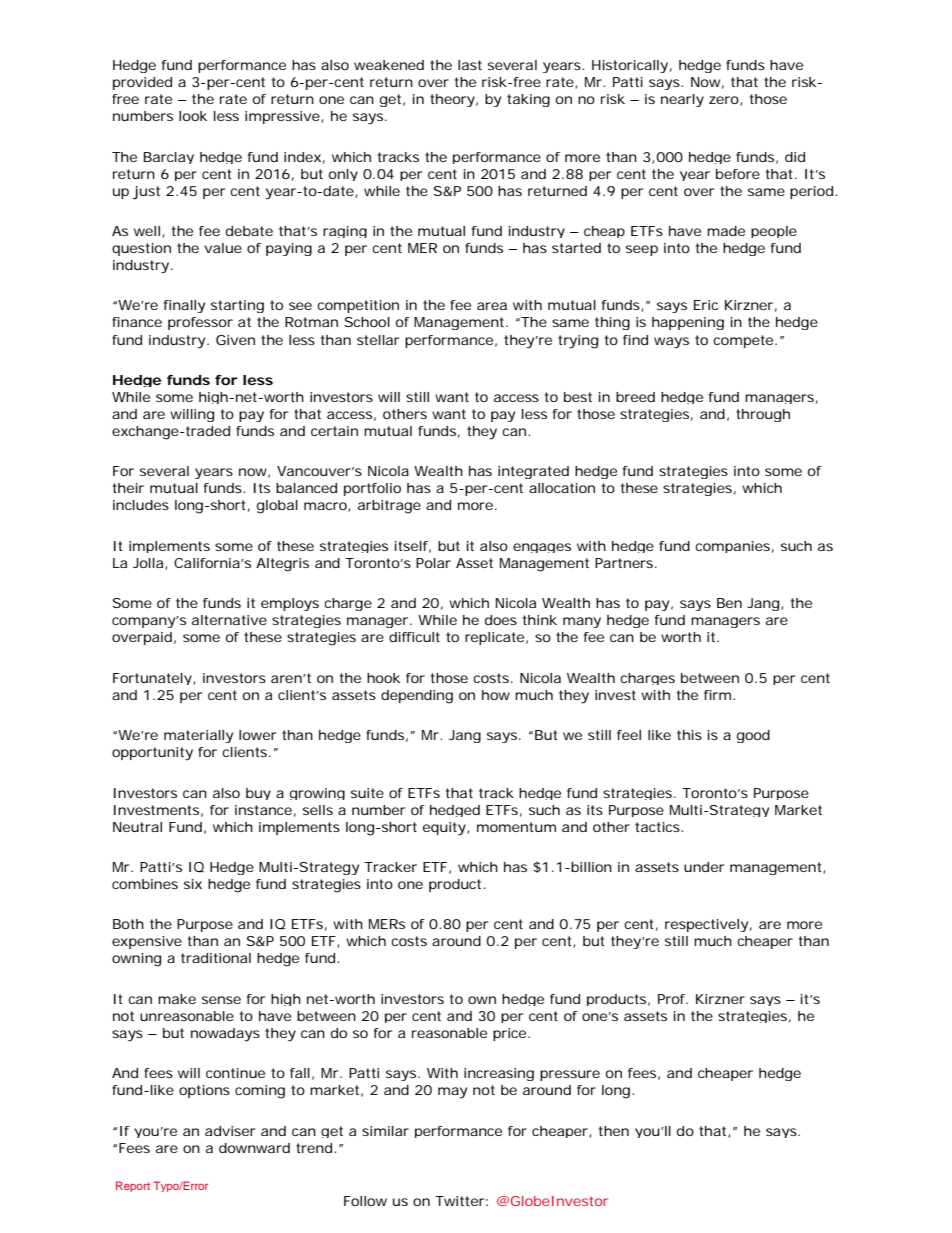 The image size is (952, 1233). What do you see at coordinates (706, 925) in the screenshot?
I see `respectively` at bounding box center [706, 925].
